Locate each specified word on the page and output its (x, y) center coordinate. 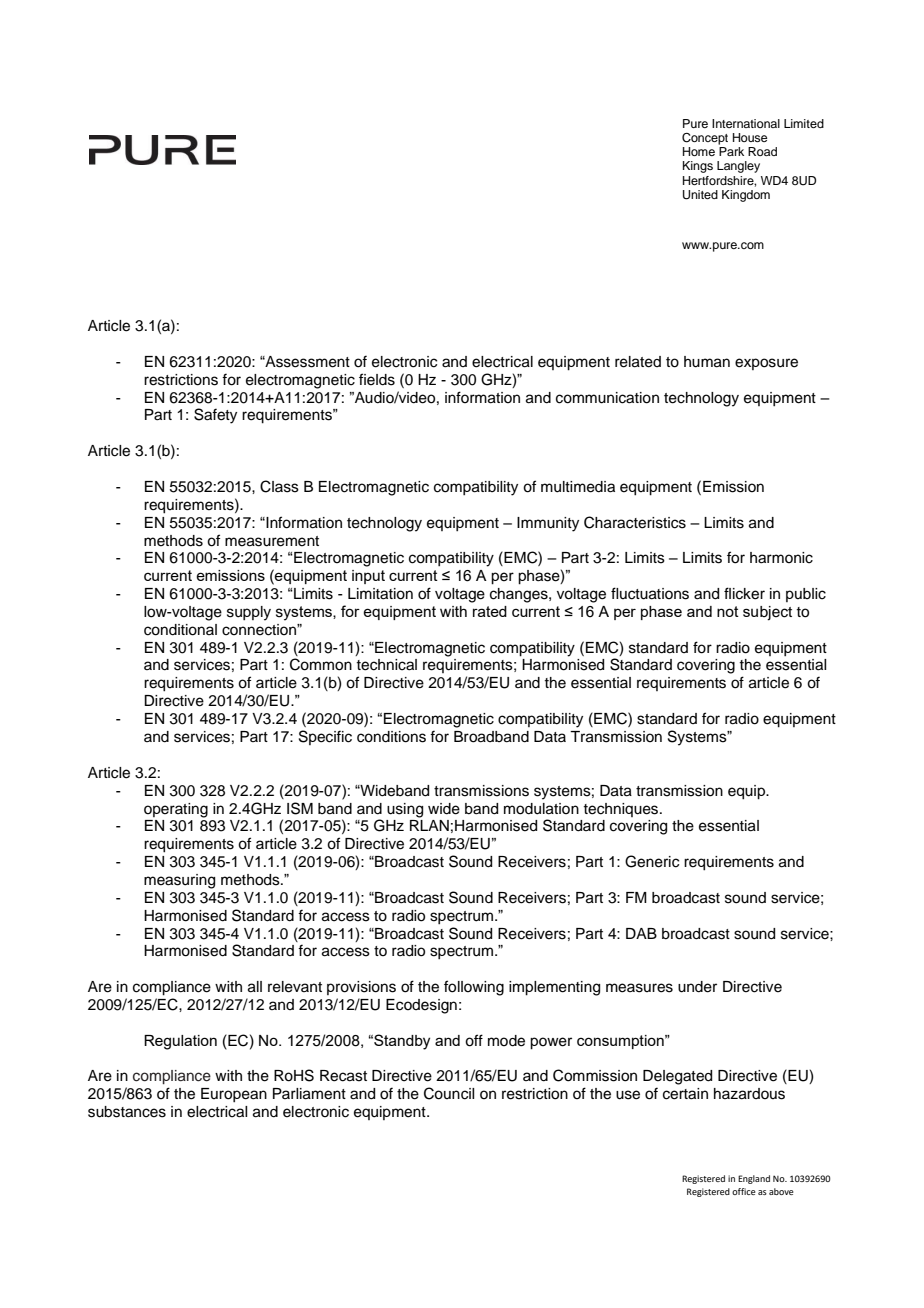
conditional (180, 630)
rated (490, 611)
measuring (179, 881)
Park (731, 151)
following (474, 988)
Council (449, 1093)
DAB (641, 933)
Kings (698, 167)
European (234, 1095)
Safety (215, 416)
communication (607, 398)
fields (377, 379)
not (728, 611)
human (707, 362)
